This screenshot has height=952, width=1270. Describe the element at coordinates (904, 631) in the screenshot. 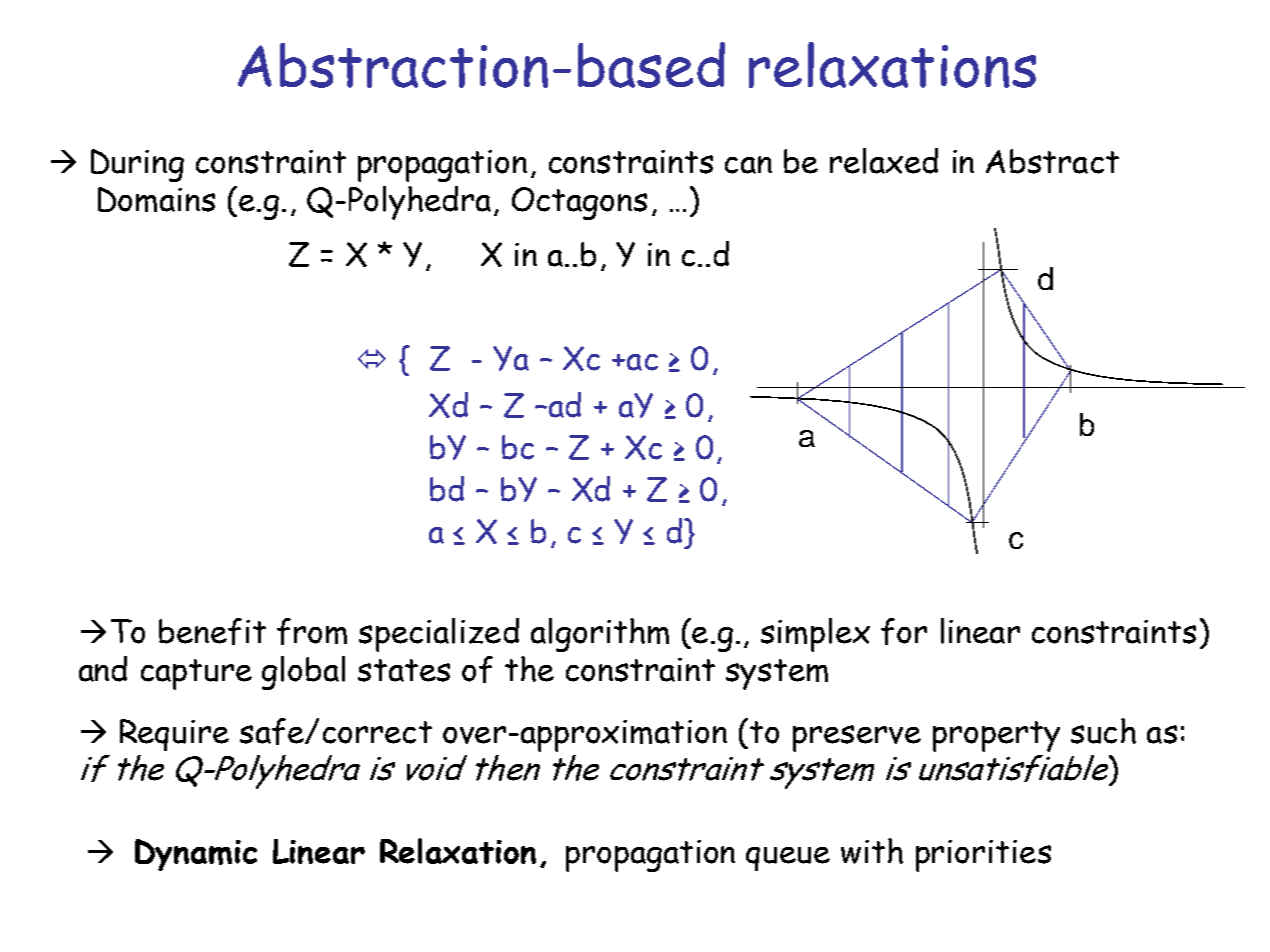

I see `for` at that location.
